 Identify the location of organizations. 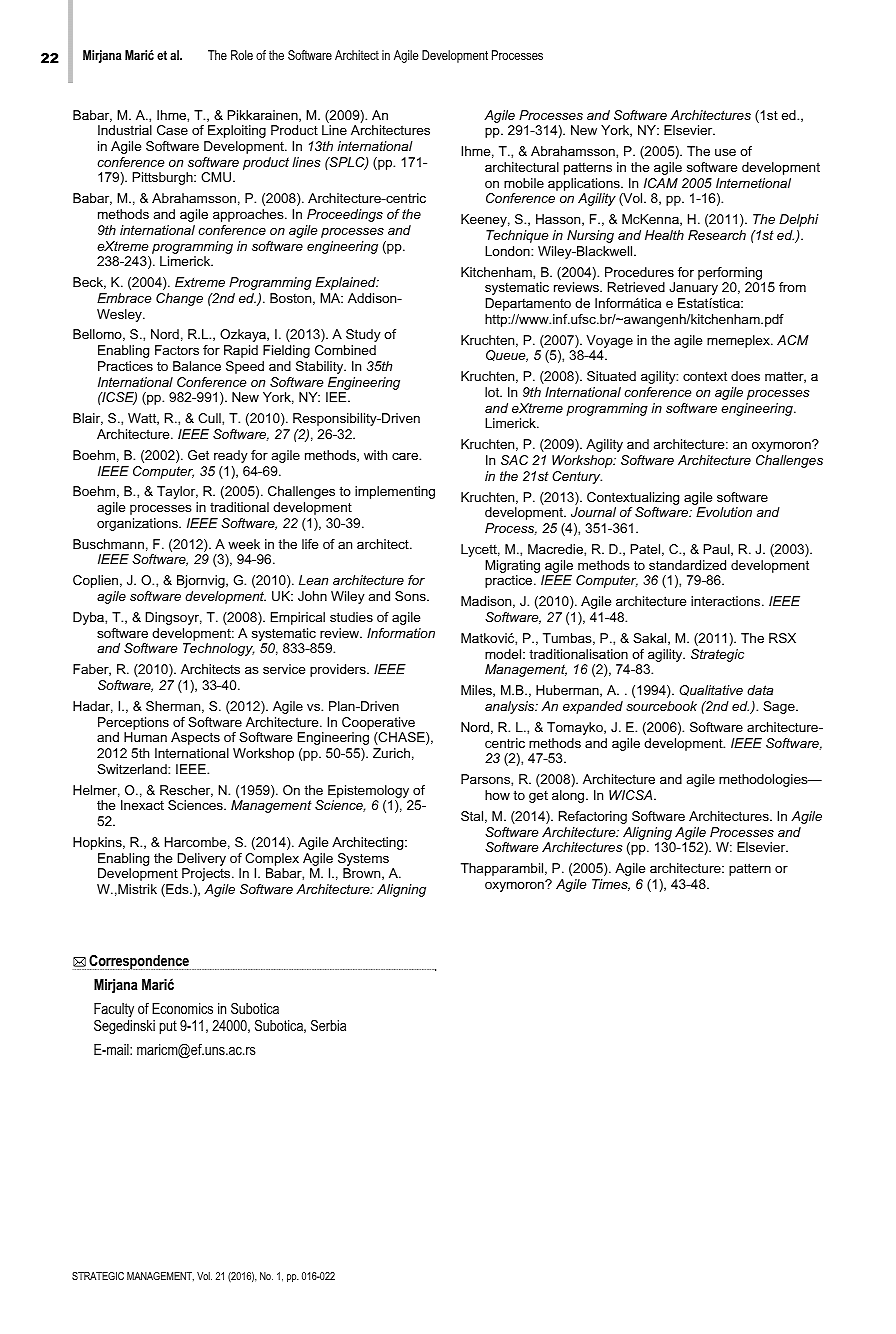
(138, 524).
